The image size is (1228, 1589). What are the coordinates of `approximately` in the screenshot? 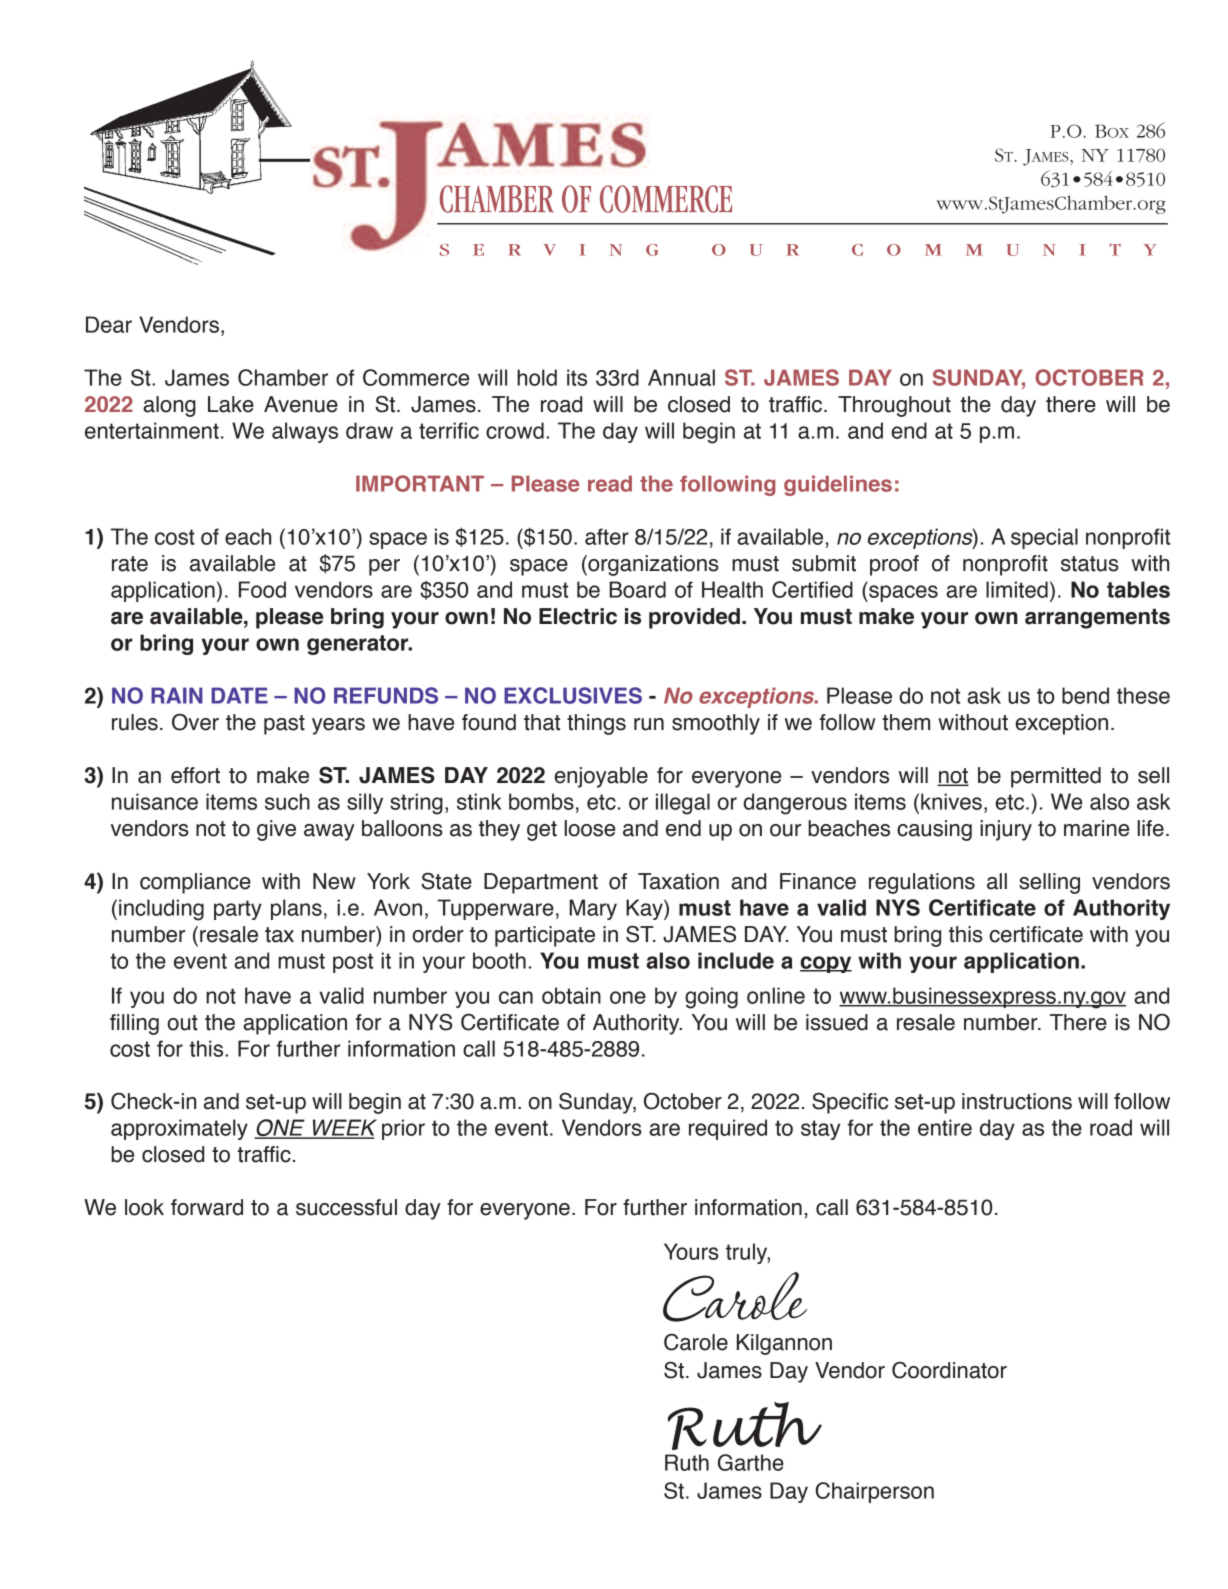 It's located at (179, 1129).
